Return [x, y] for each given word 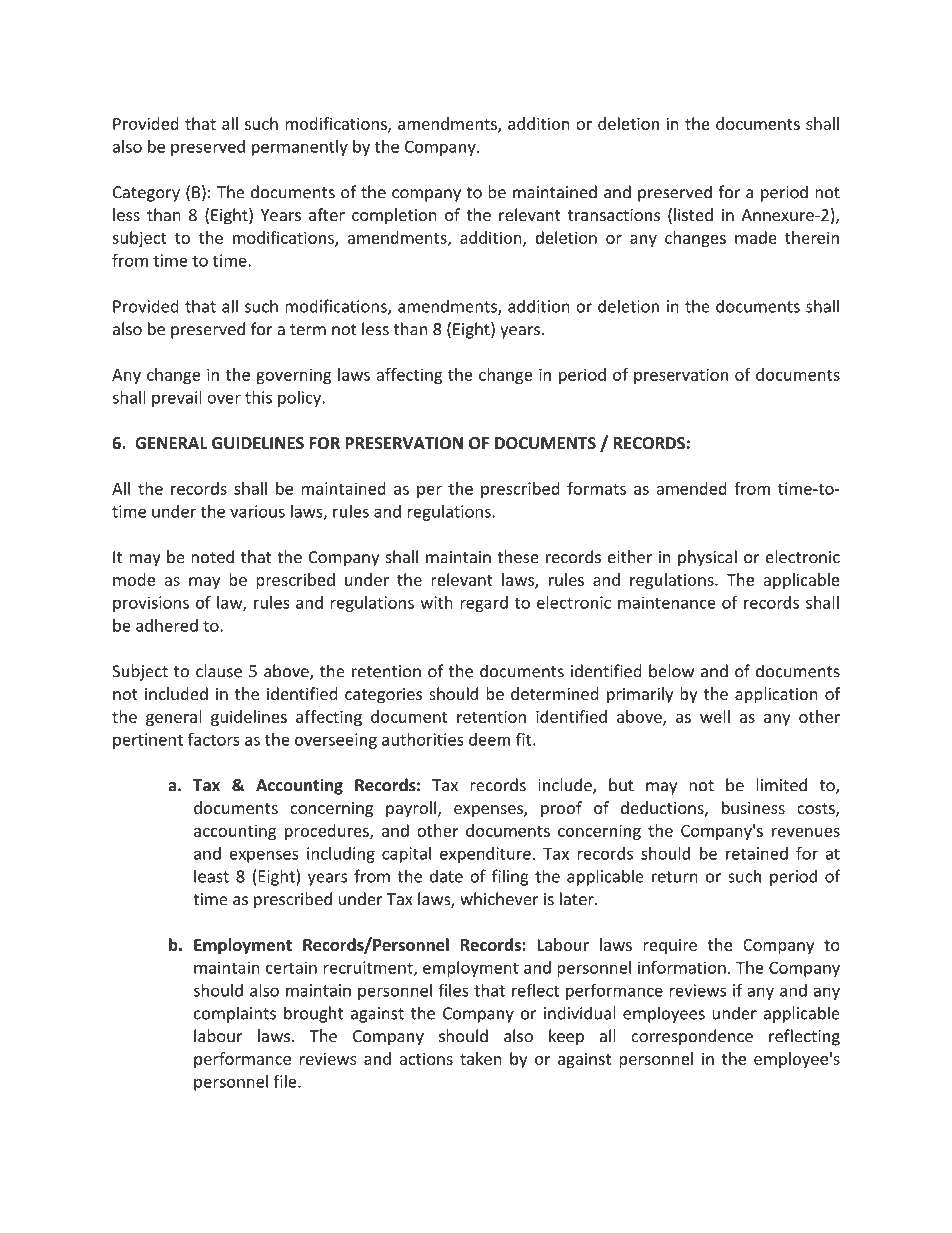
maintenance [667, 602]
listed [693, 214]
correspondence [692, 1037]
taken [481, 1058]
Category [146, 194]
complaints [235, 1014]
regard [484, 604]
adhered [167, 625]
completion [394, 216]
